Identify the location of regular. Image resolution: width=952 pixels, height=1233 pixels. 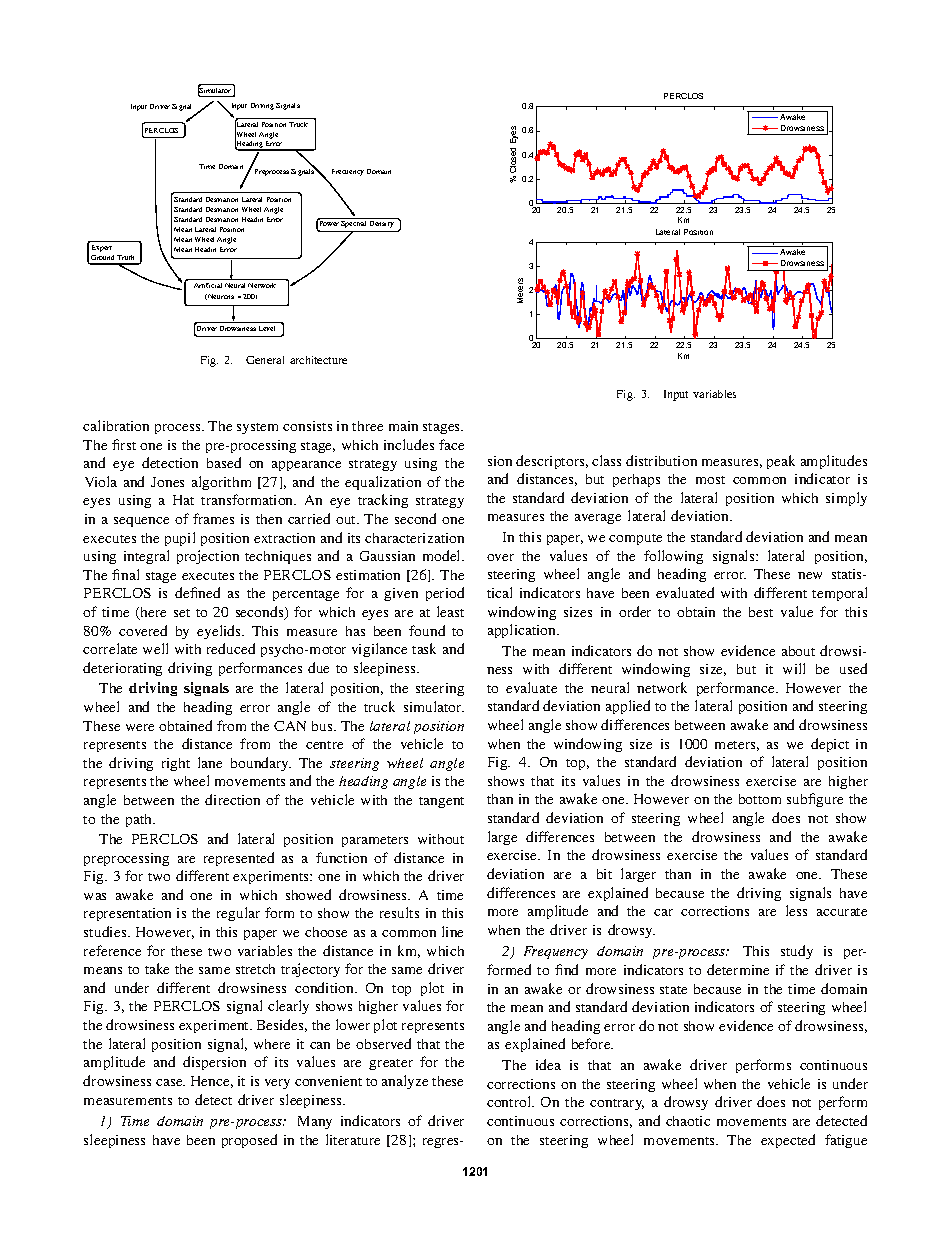
(238, 914).
